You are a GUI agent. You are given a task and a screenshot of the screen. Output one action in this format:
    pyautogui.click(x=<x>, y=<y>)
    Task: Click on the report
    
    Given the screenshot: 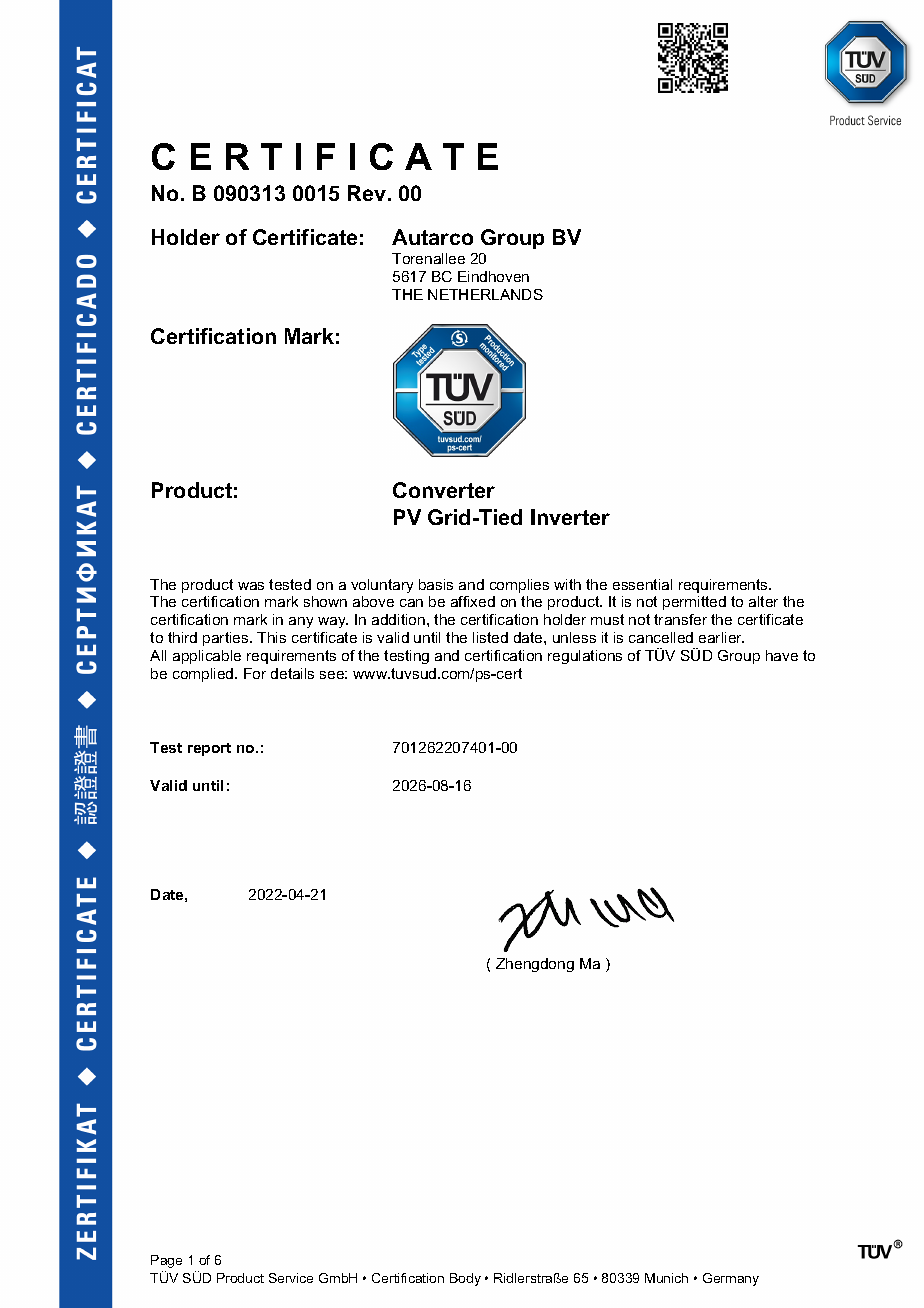 What is the action you would take?
    pyautogui.click(x=209, y=749)
